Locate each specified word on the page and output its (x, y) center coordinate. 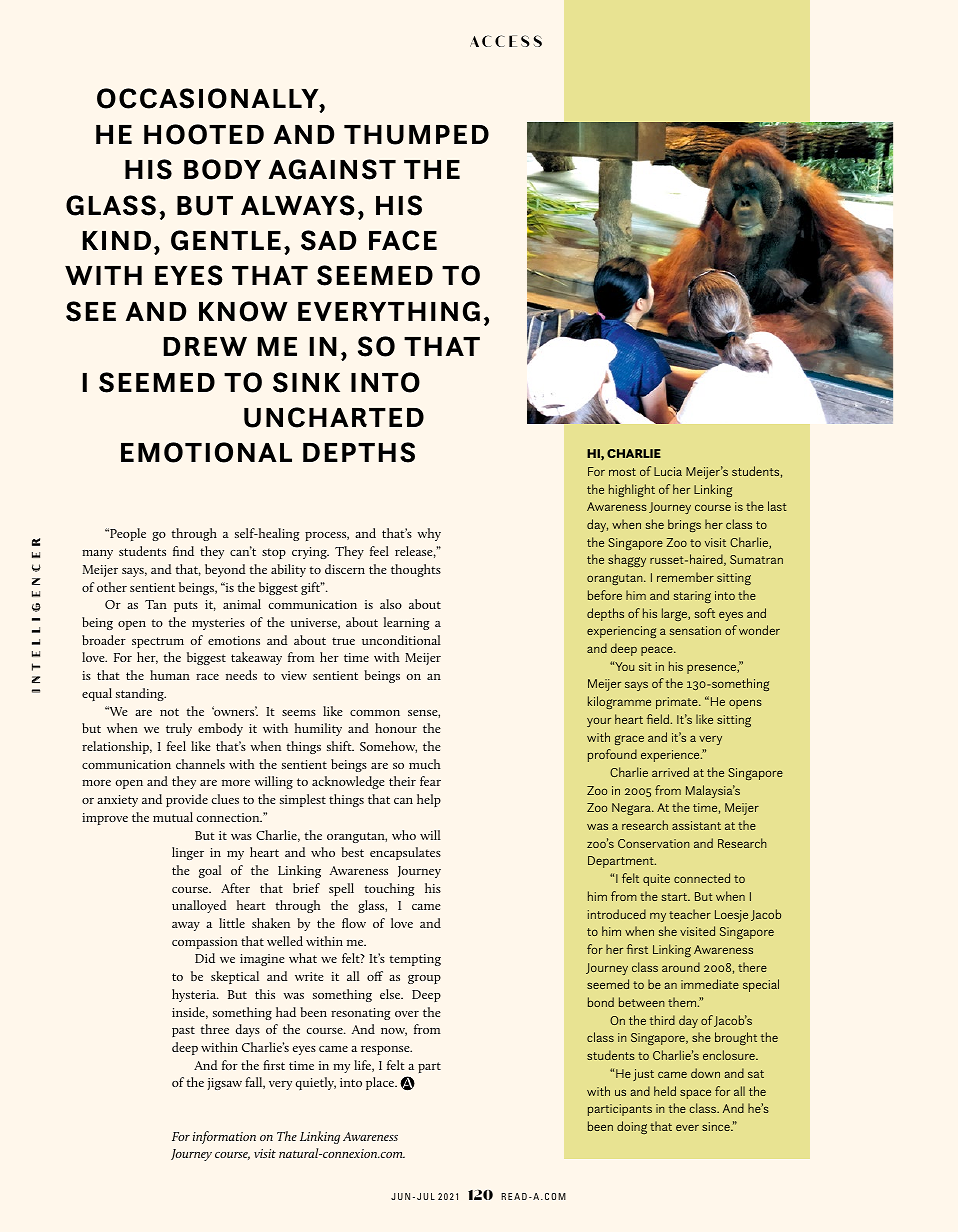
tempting (415, 960)
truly (179, 729)
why (429, 534)
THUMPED (416, 135)
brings (684, 525)
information (224, 1137)
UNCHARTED (334, 417)
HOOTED (204, 134)
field (658, 719)
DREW (205, 346)
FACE (403, 240)
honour (396, 728)
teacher (690, 914)
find (183, 551)
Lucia (668, 471)
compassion (205, 943)
